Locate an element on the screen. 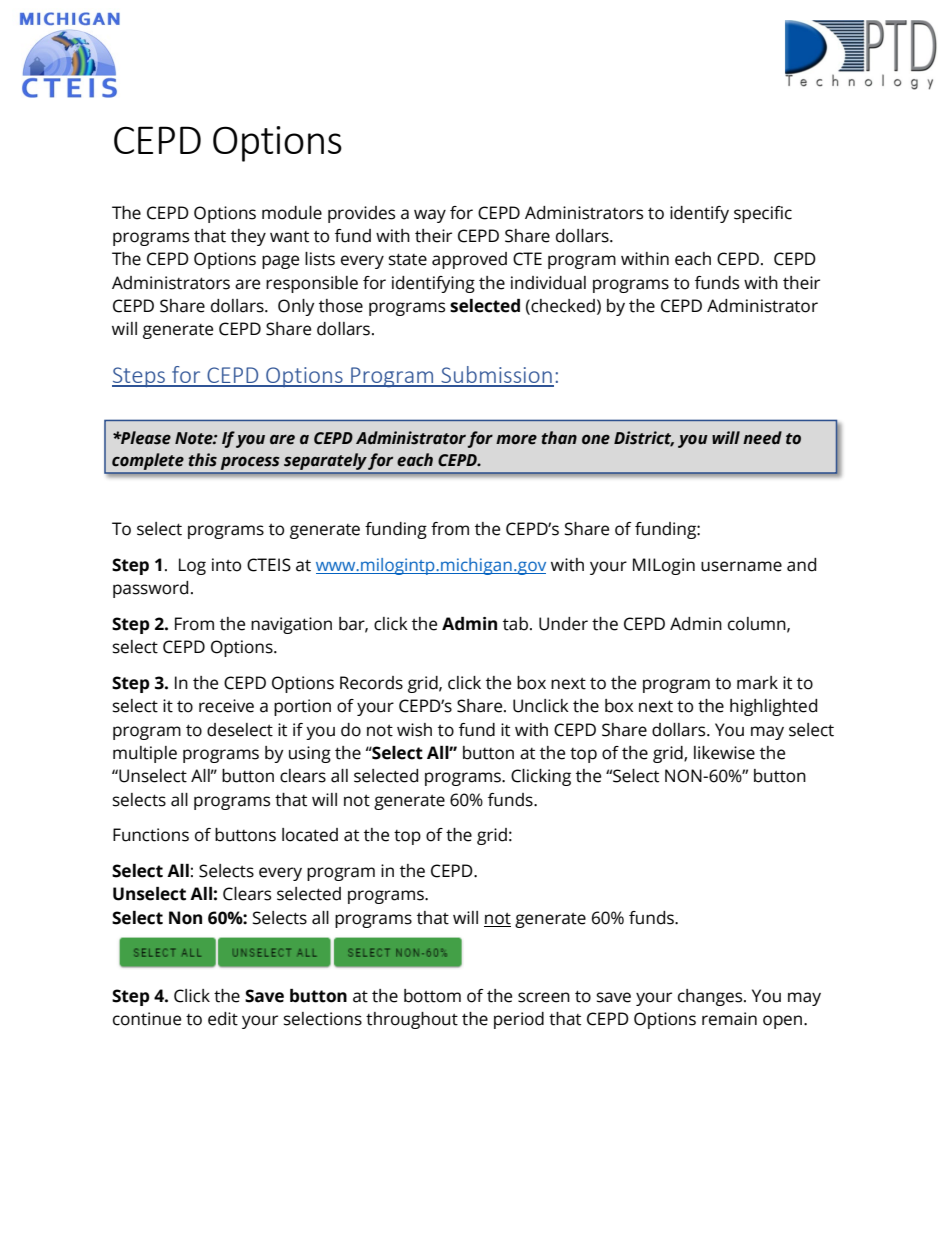 The width and height of the screenshot is (952, 1233). bottom is located at coordinates (432, 996).
